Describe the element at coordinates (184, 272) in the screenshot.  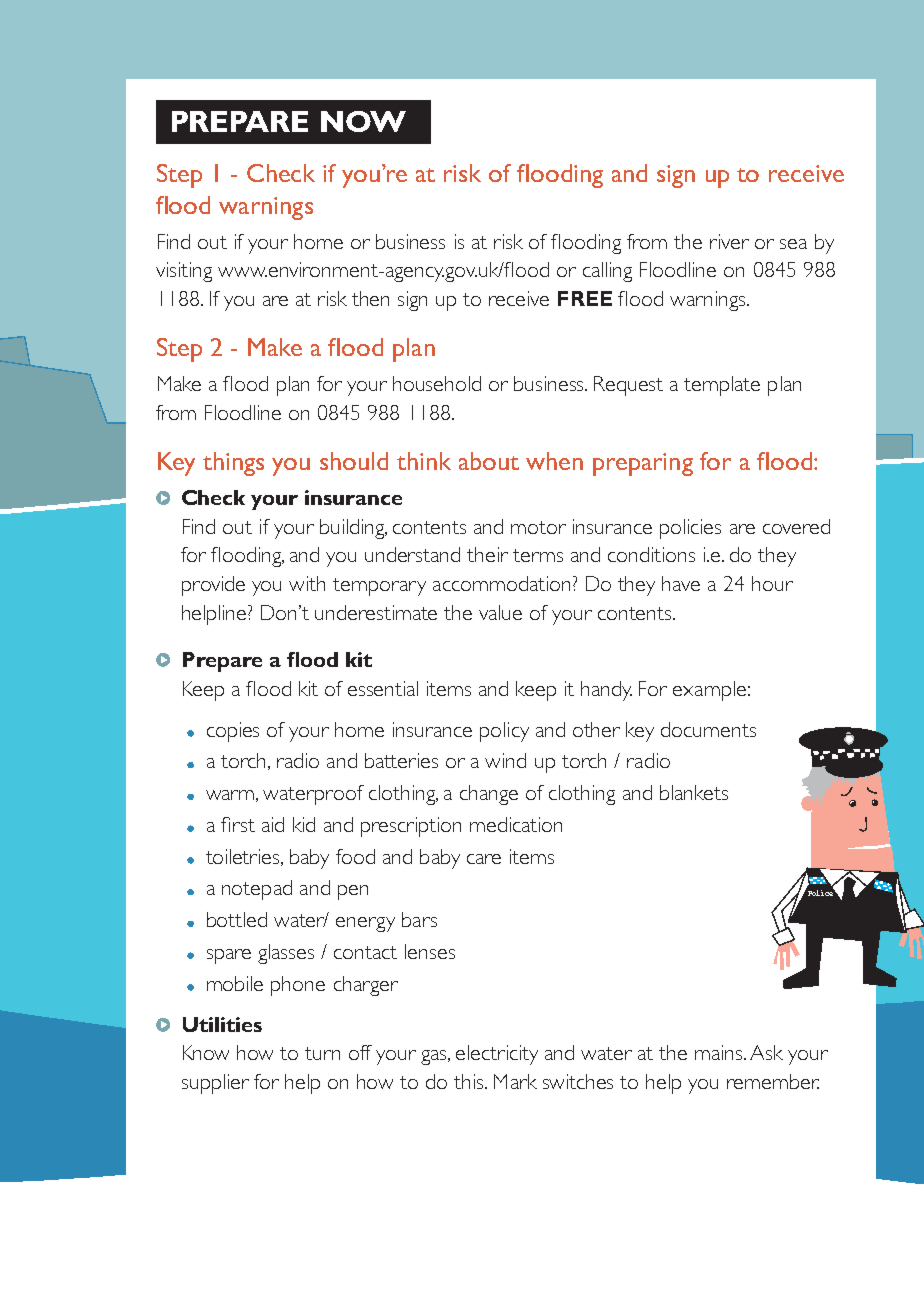
I see `visiting` at that location.
